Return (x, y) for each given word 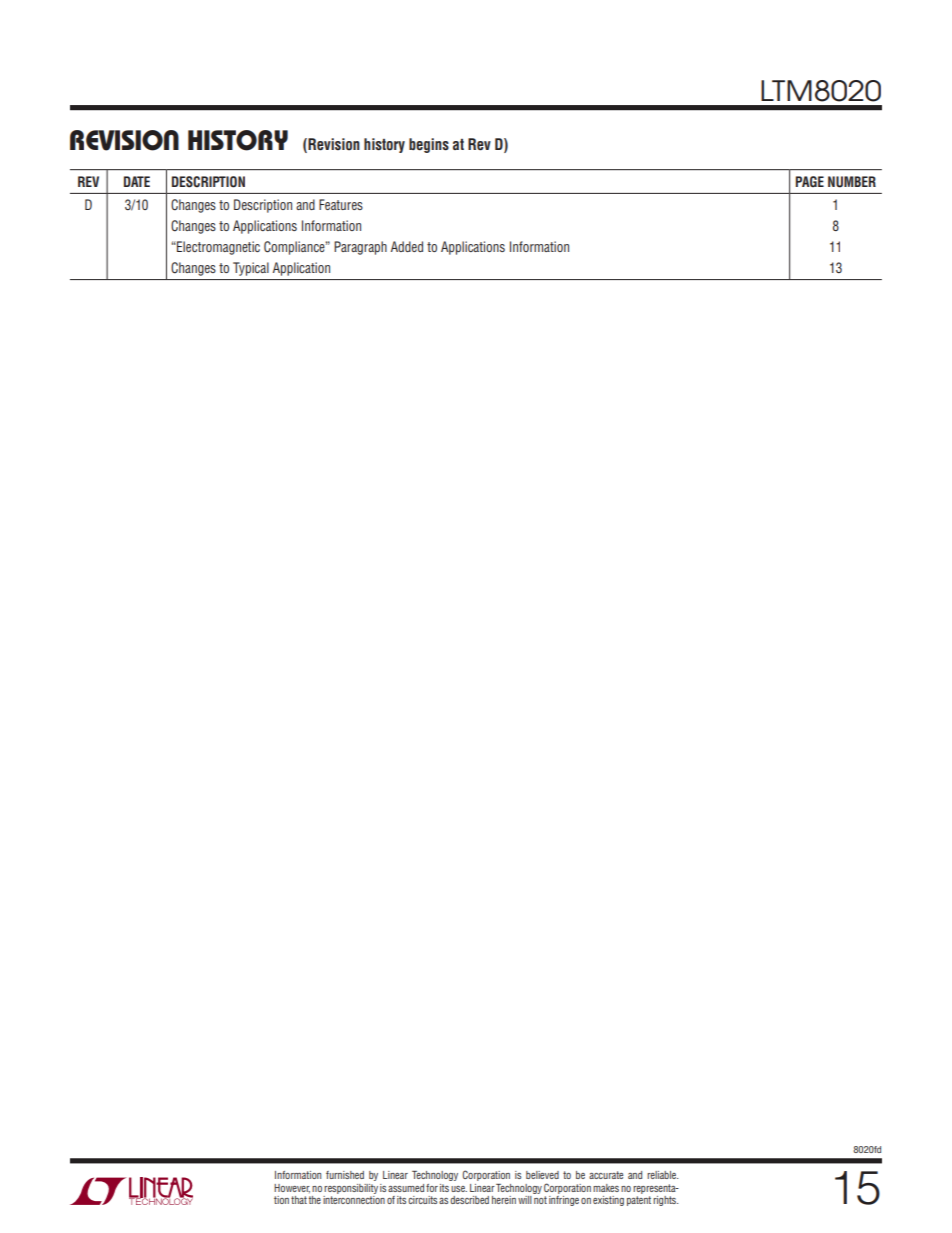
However (292, 1188)
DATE (137, 181)
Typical (251, 269)
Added (407, 246)
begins (429, 145)
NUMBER (852, 182)
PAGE (810, 181)
